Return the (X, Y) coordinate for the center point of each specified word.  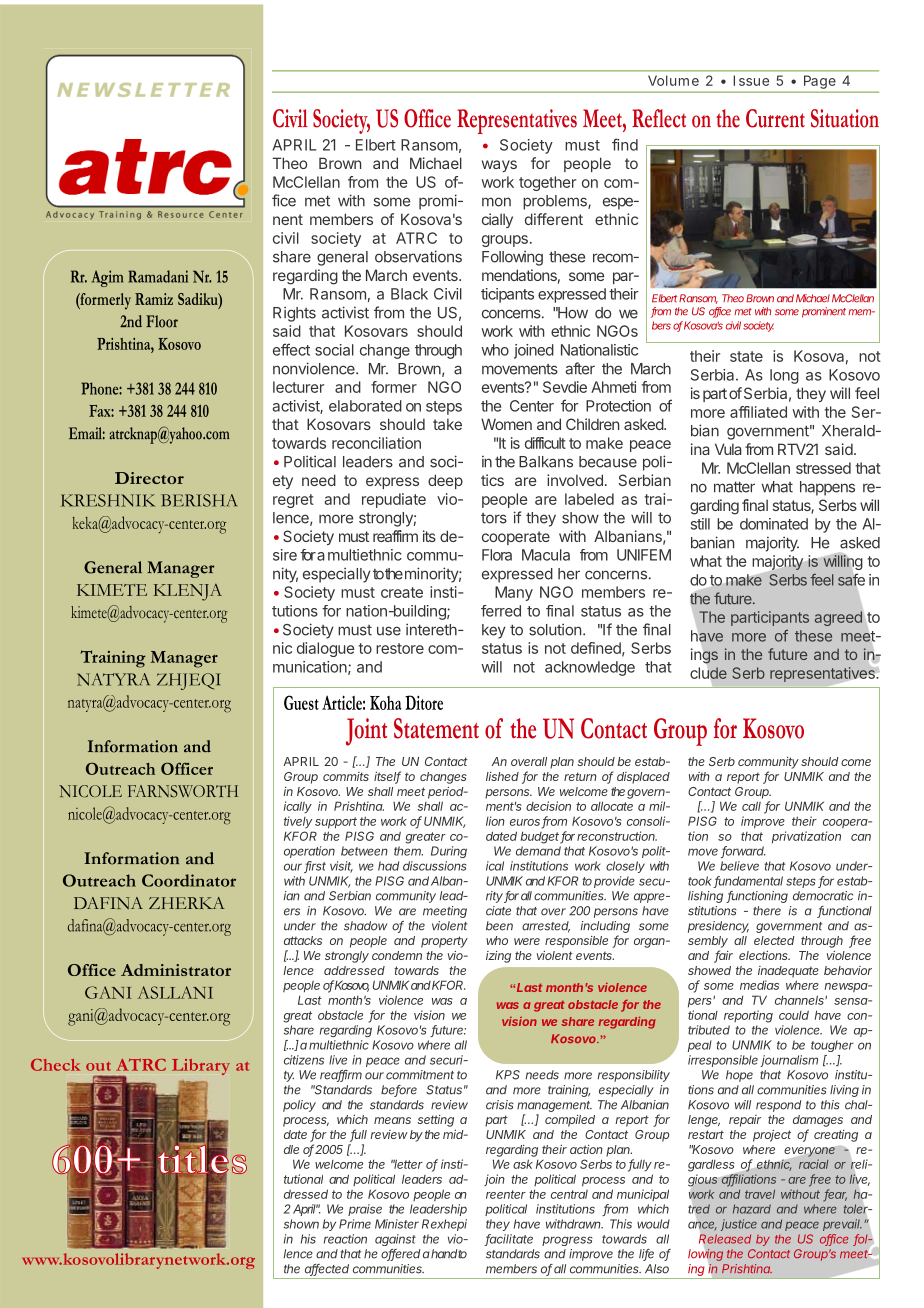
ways (499, 166)
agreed (838, 618)
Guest (301, 702)
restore (400, 648)
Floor (162, 321)
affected (327, 1270)
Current (775, 118)
